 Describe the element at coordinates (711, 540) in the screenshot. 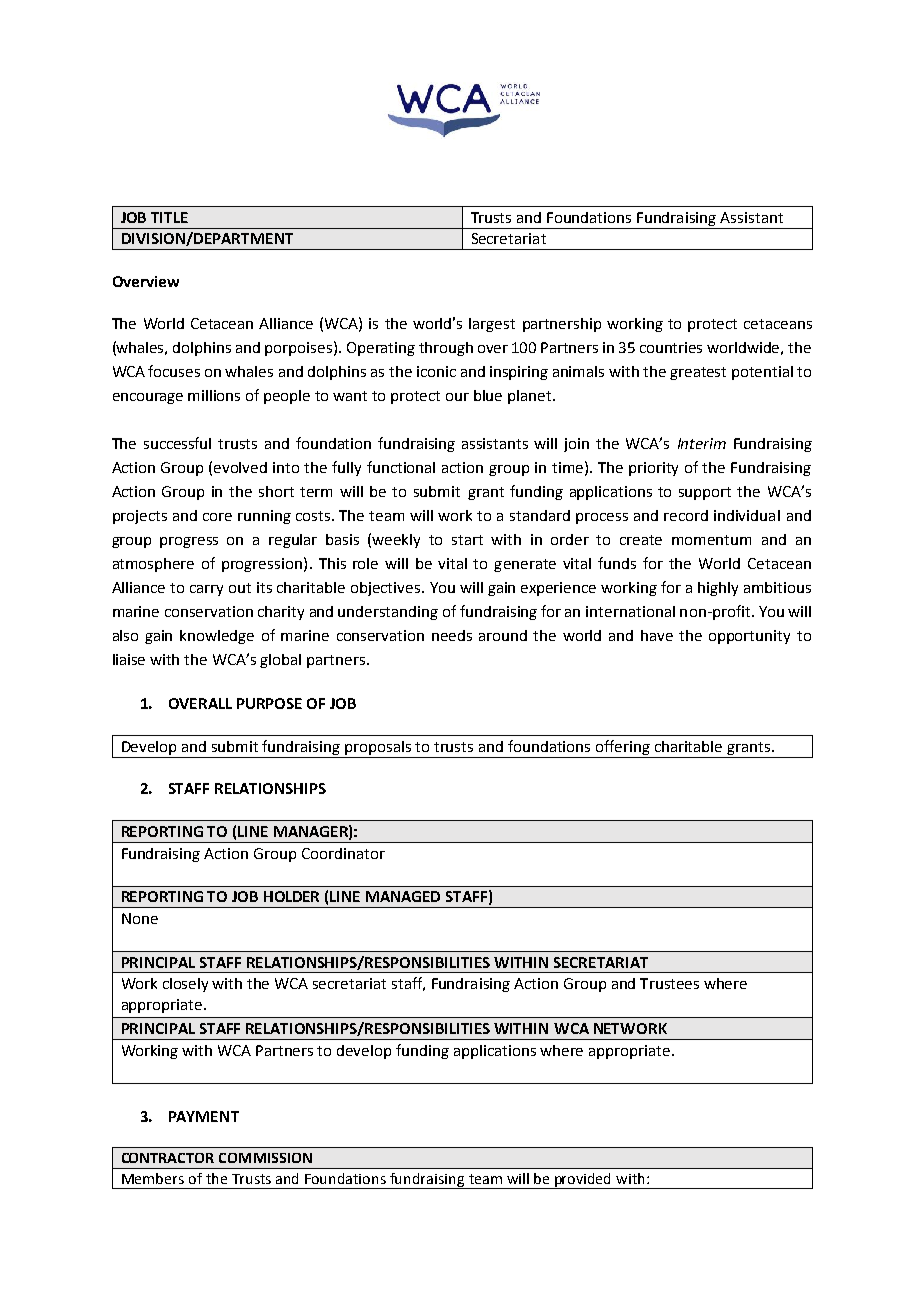

I see `momentum` at that location.
